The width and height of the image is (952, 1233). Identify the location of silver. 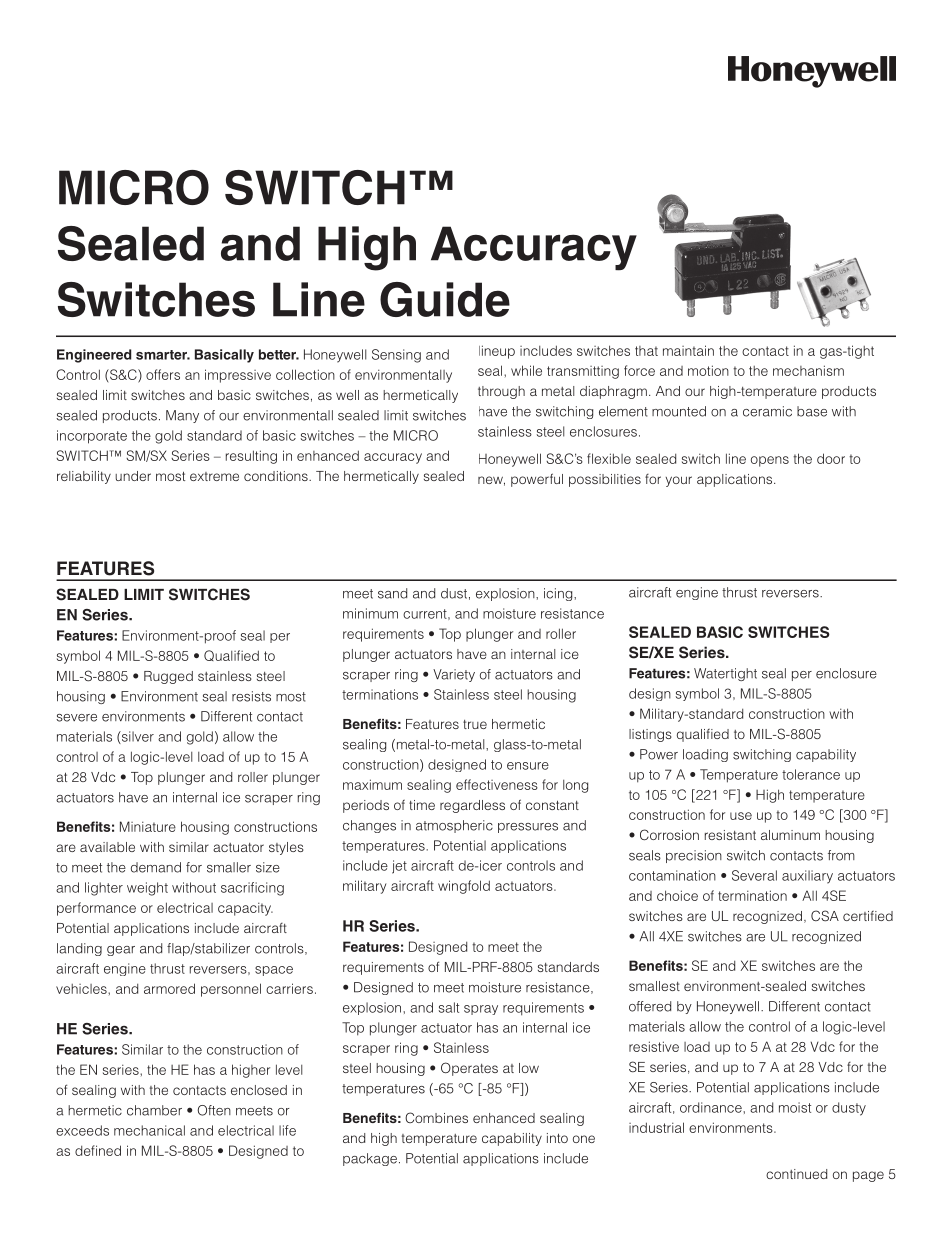
(137, 737).
